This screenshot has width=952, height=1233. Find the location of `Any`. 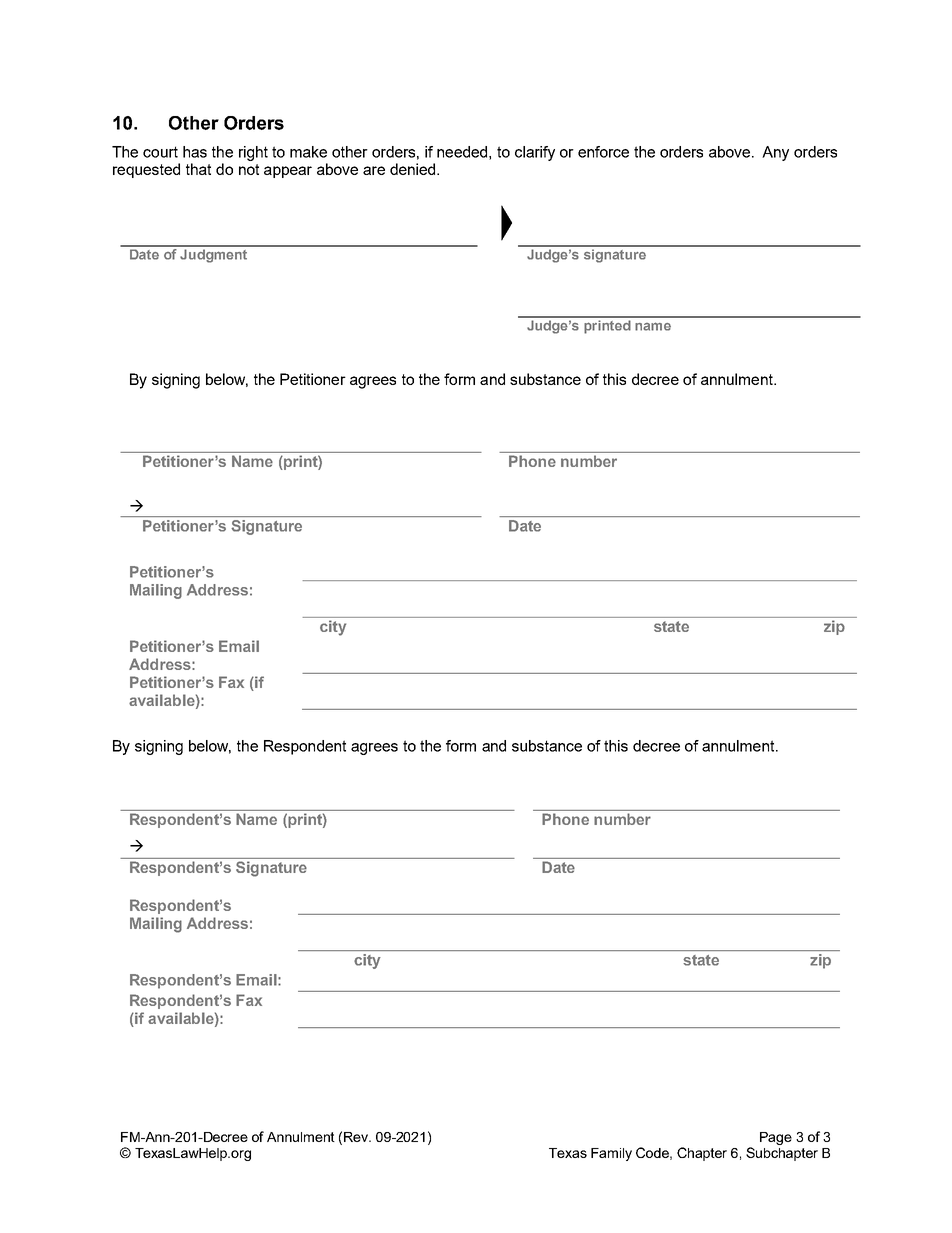

Any is located at coordinates (775, 153).
